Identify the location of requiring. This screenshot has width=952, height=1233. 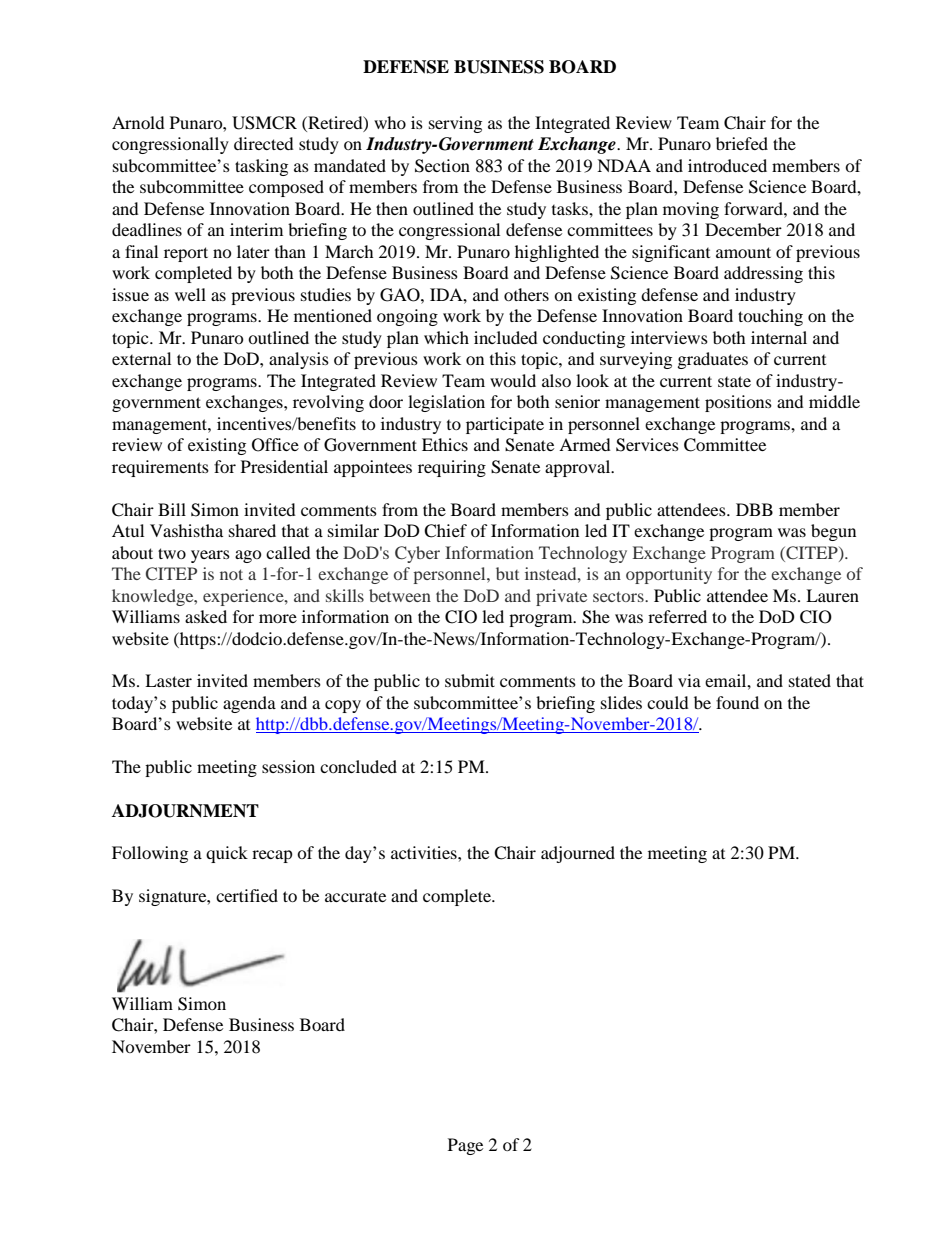
(452, 468).
